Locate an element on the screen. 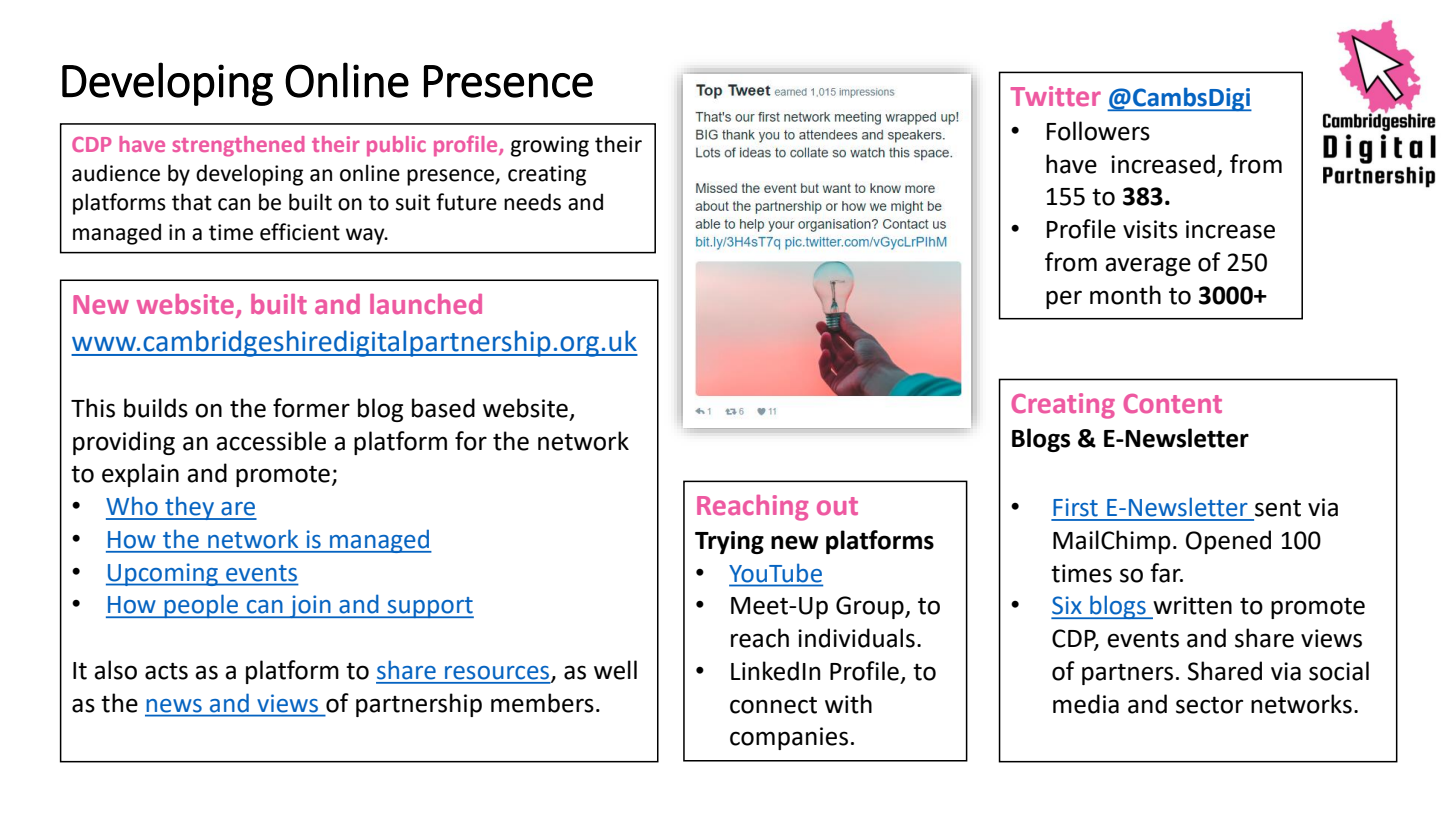  people is located at coordinates (202, 606).
